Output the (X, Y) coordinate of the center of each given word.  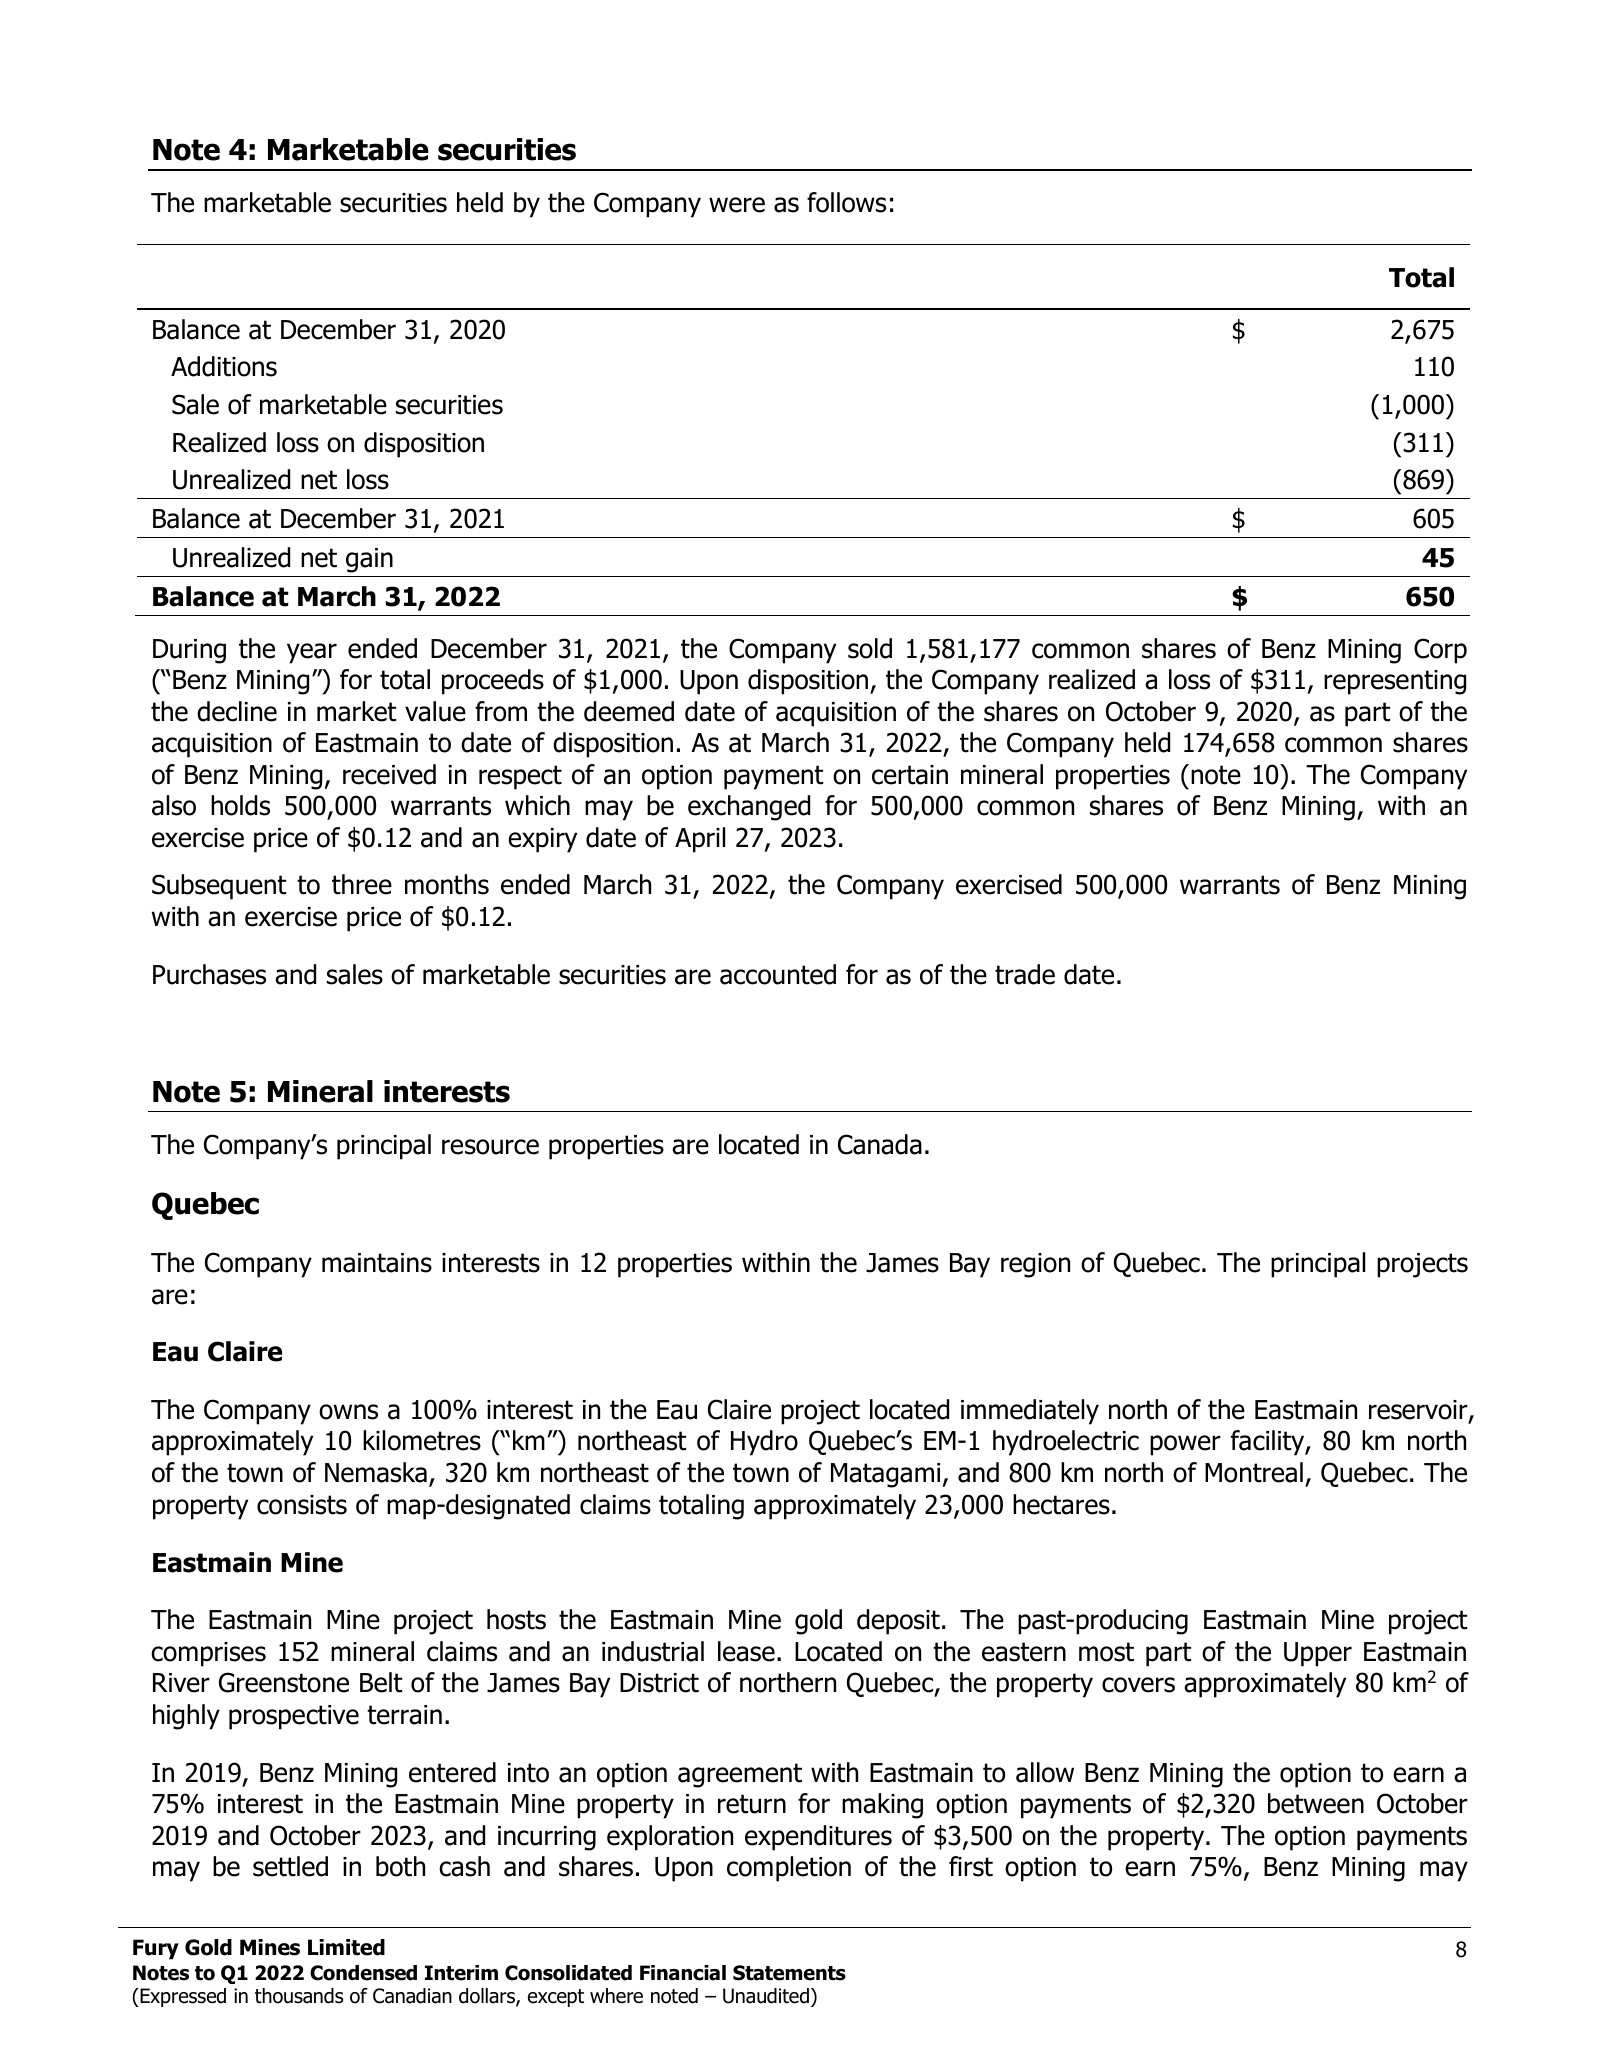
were (737, 205)
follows (846, 202)
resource (490, 1147)
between (1316, 1803)
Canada (880, 1144)
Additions (224, 366)
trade (1025, 974)
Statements (789, 1973)
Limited (346, 1947)
